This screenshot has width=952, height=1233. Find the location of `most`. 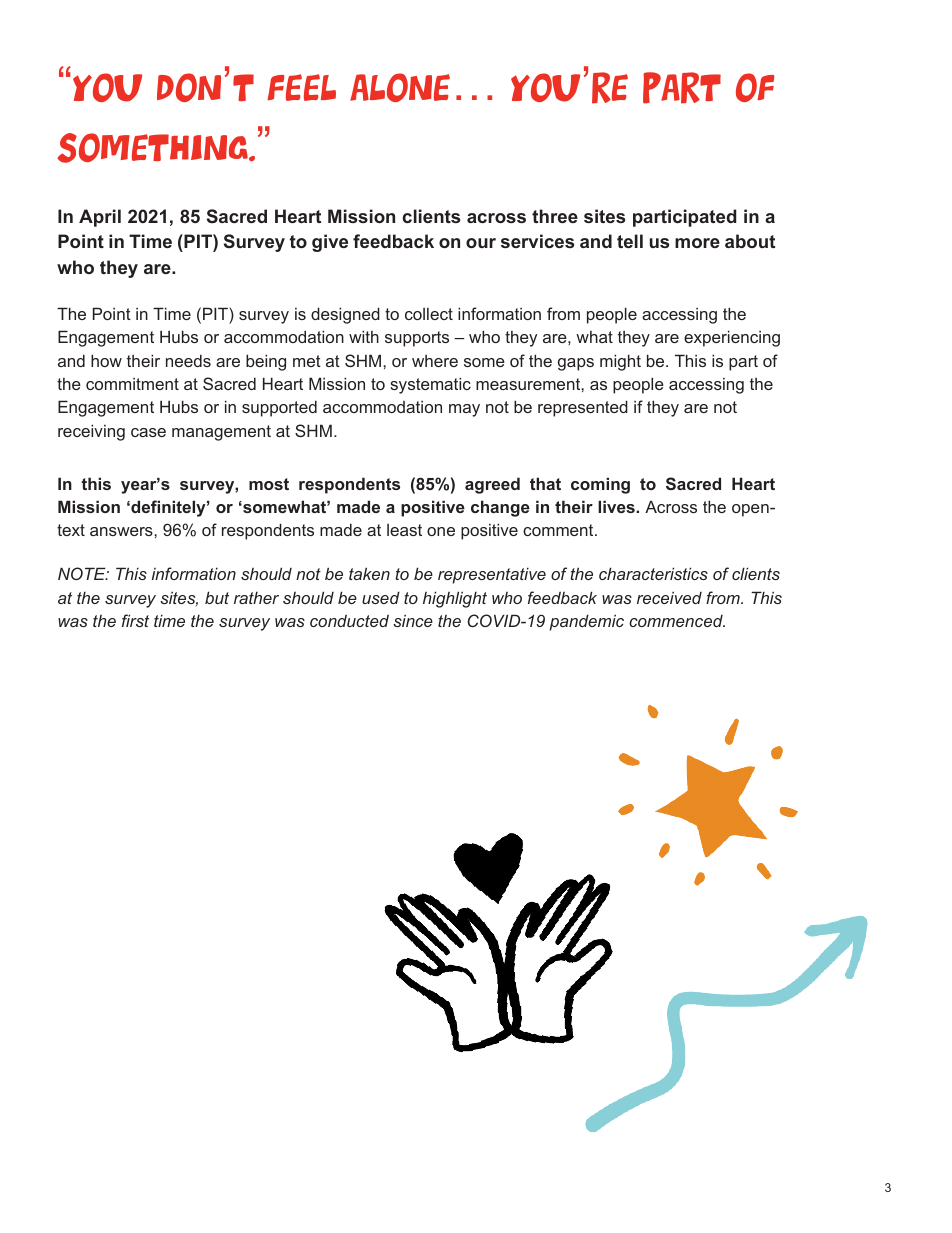

most is located at coordinates (269, 484).
